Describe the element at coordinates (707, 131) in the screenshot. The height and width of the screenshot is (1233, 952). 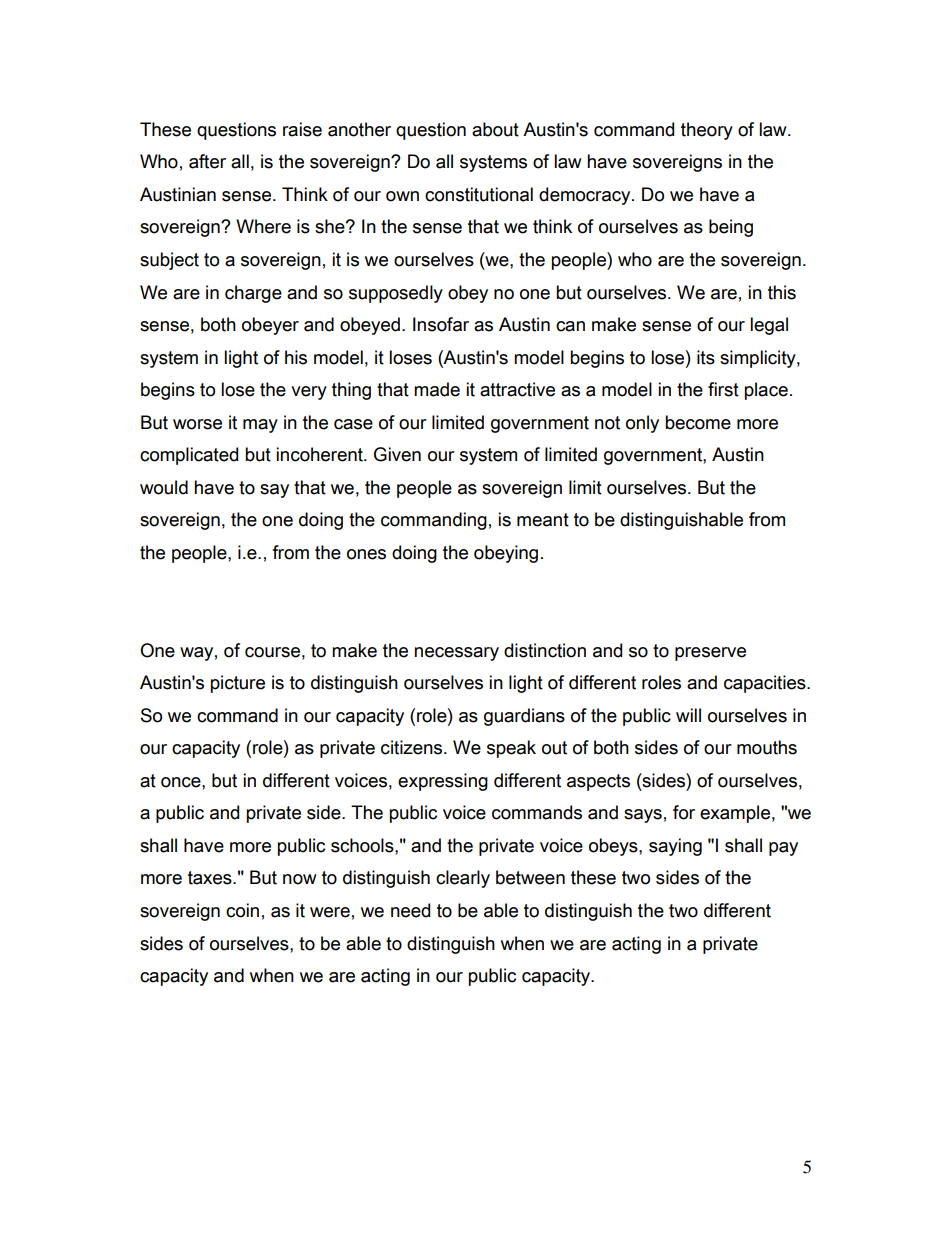
I see `theory` at that location.
